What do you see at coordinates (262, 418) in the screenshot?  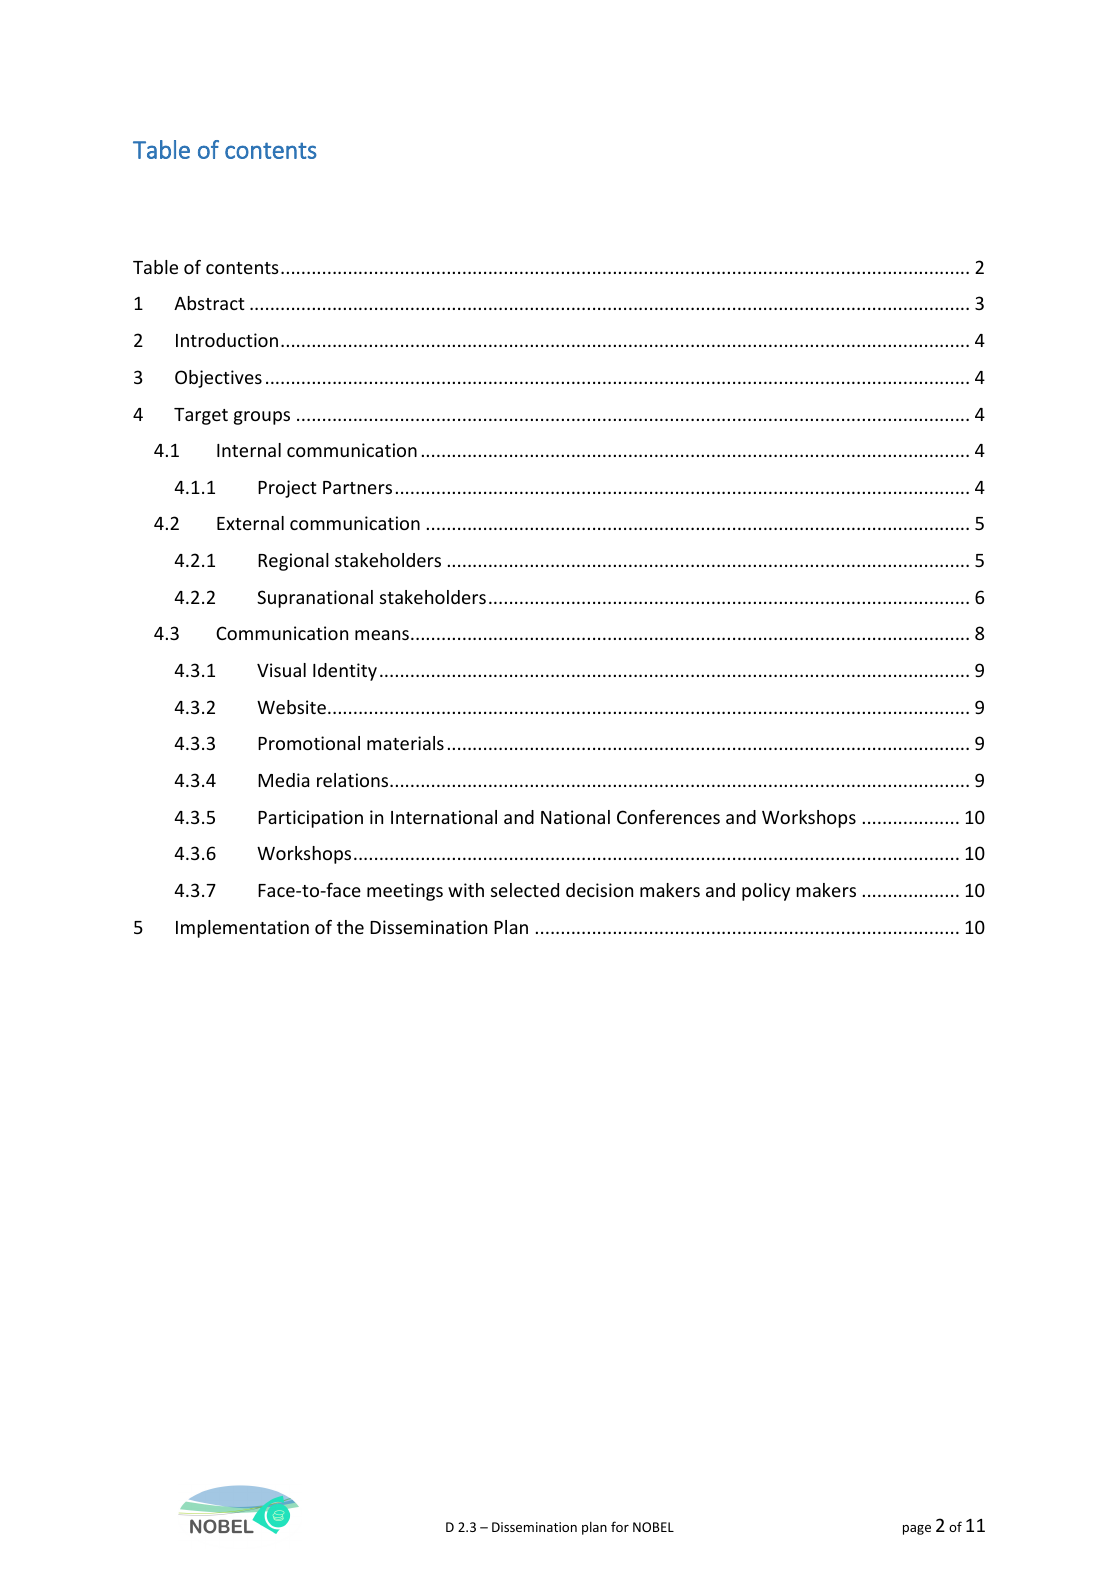 I see `groups` at bounding box center [262, 418].
